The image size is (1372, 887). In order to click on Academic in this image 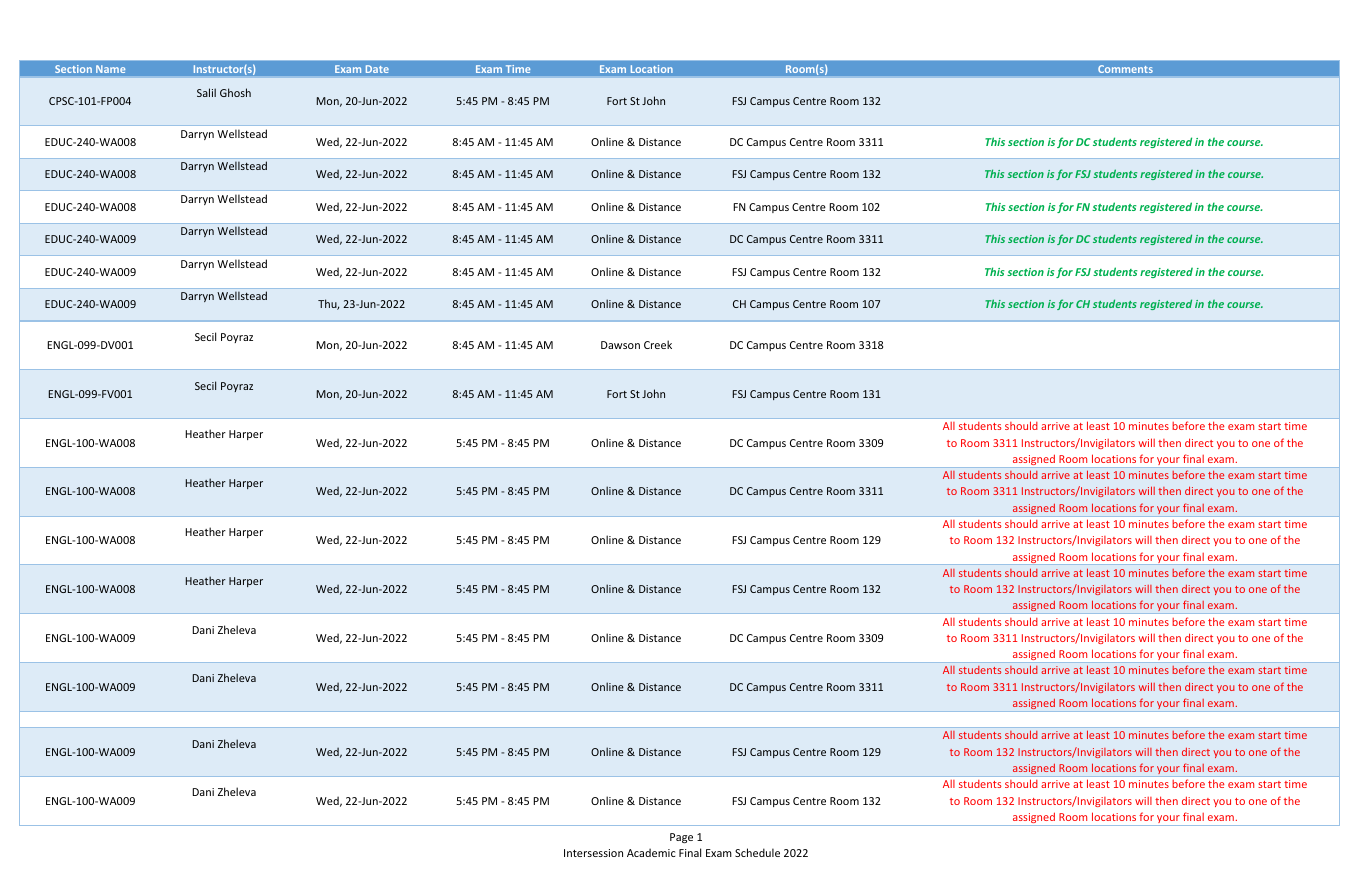, I will do `click(651, 852)`.
